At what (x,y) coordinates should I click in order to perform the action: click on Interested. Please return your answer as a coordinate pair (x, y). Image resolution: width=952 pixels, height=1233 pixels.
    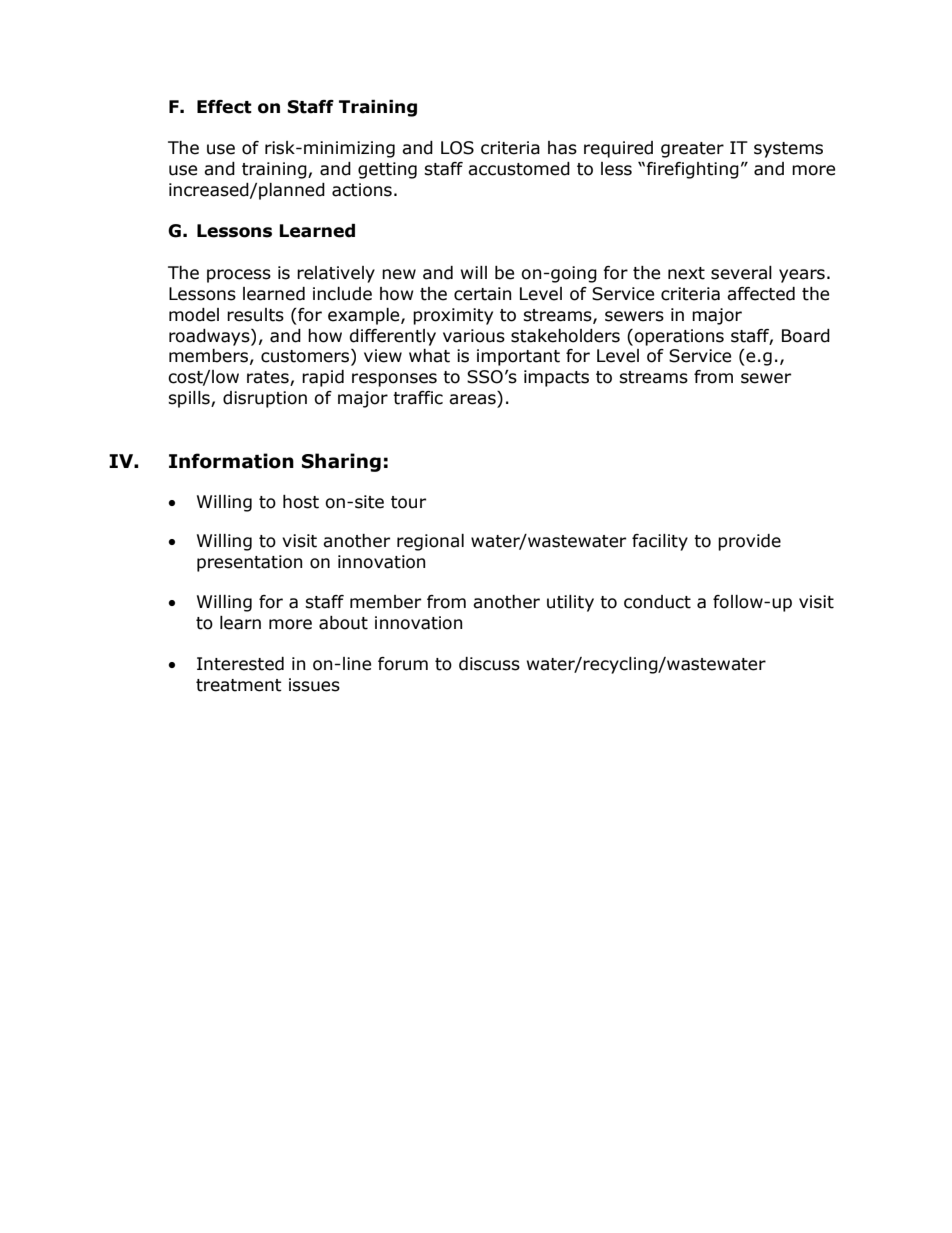
    Looking at the image, I should click on (240, 664).
